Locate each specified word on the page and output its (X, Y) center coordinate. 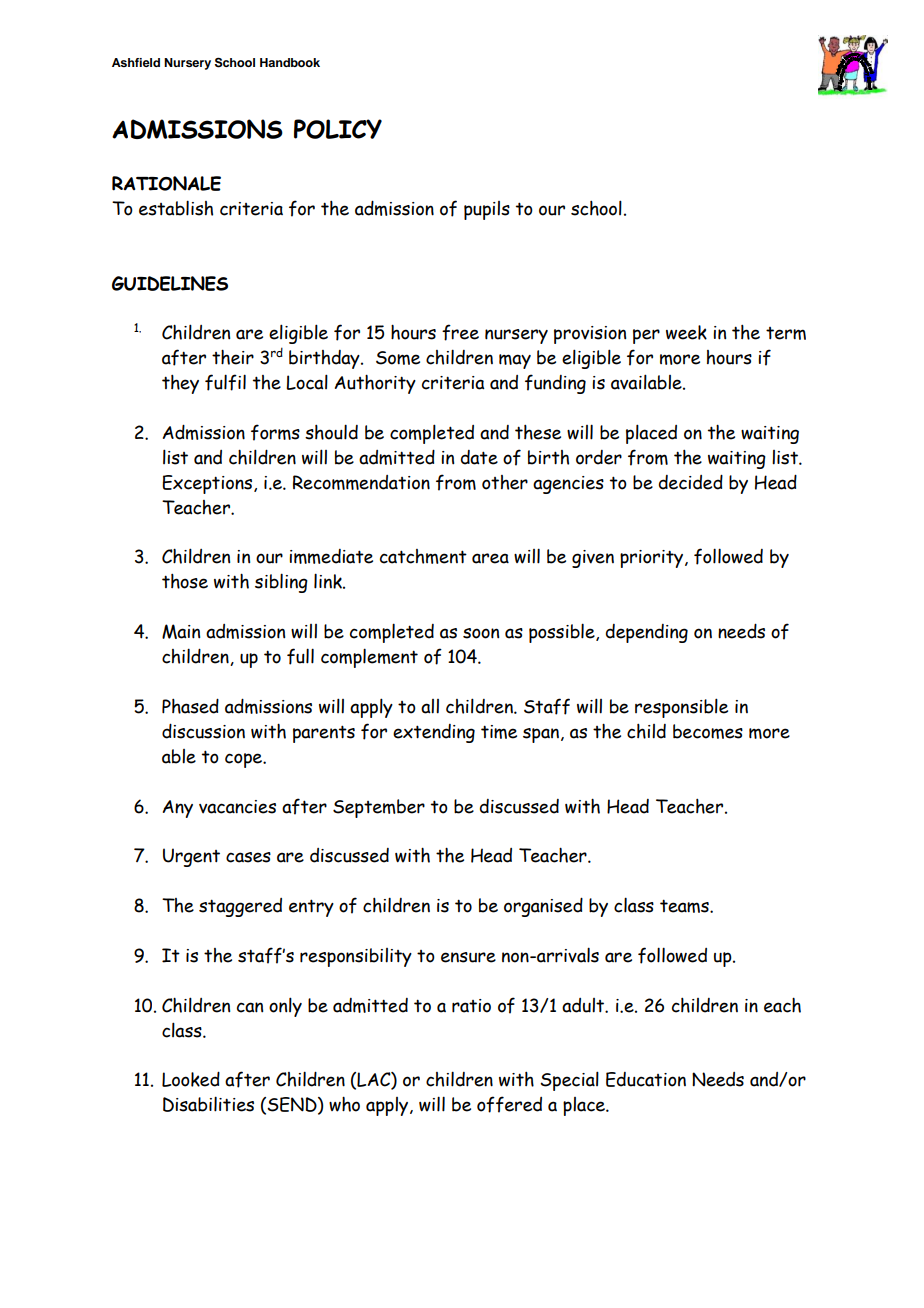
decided (691, 482)
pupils (487, 210)
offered (509, 1104)
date (479, 457)
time (499, 732)
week (686, 332)
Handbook (290, 62)
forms (275, 432)
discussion (203, 731)
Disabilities (208, 1104)
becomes (708, 731)
